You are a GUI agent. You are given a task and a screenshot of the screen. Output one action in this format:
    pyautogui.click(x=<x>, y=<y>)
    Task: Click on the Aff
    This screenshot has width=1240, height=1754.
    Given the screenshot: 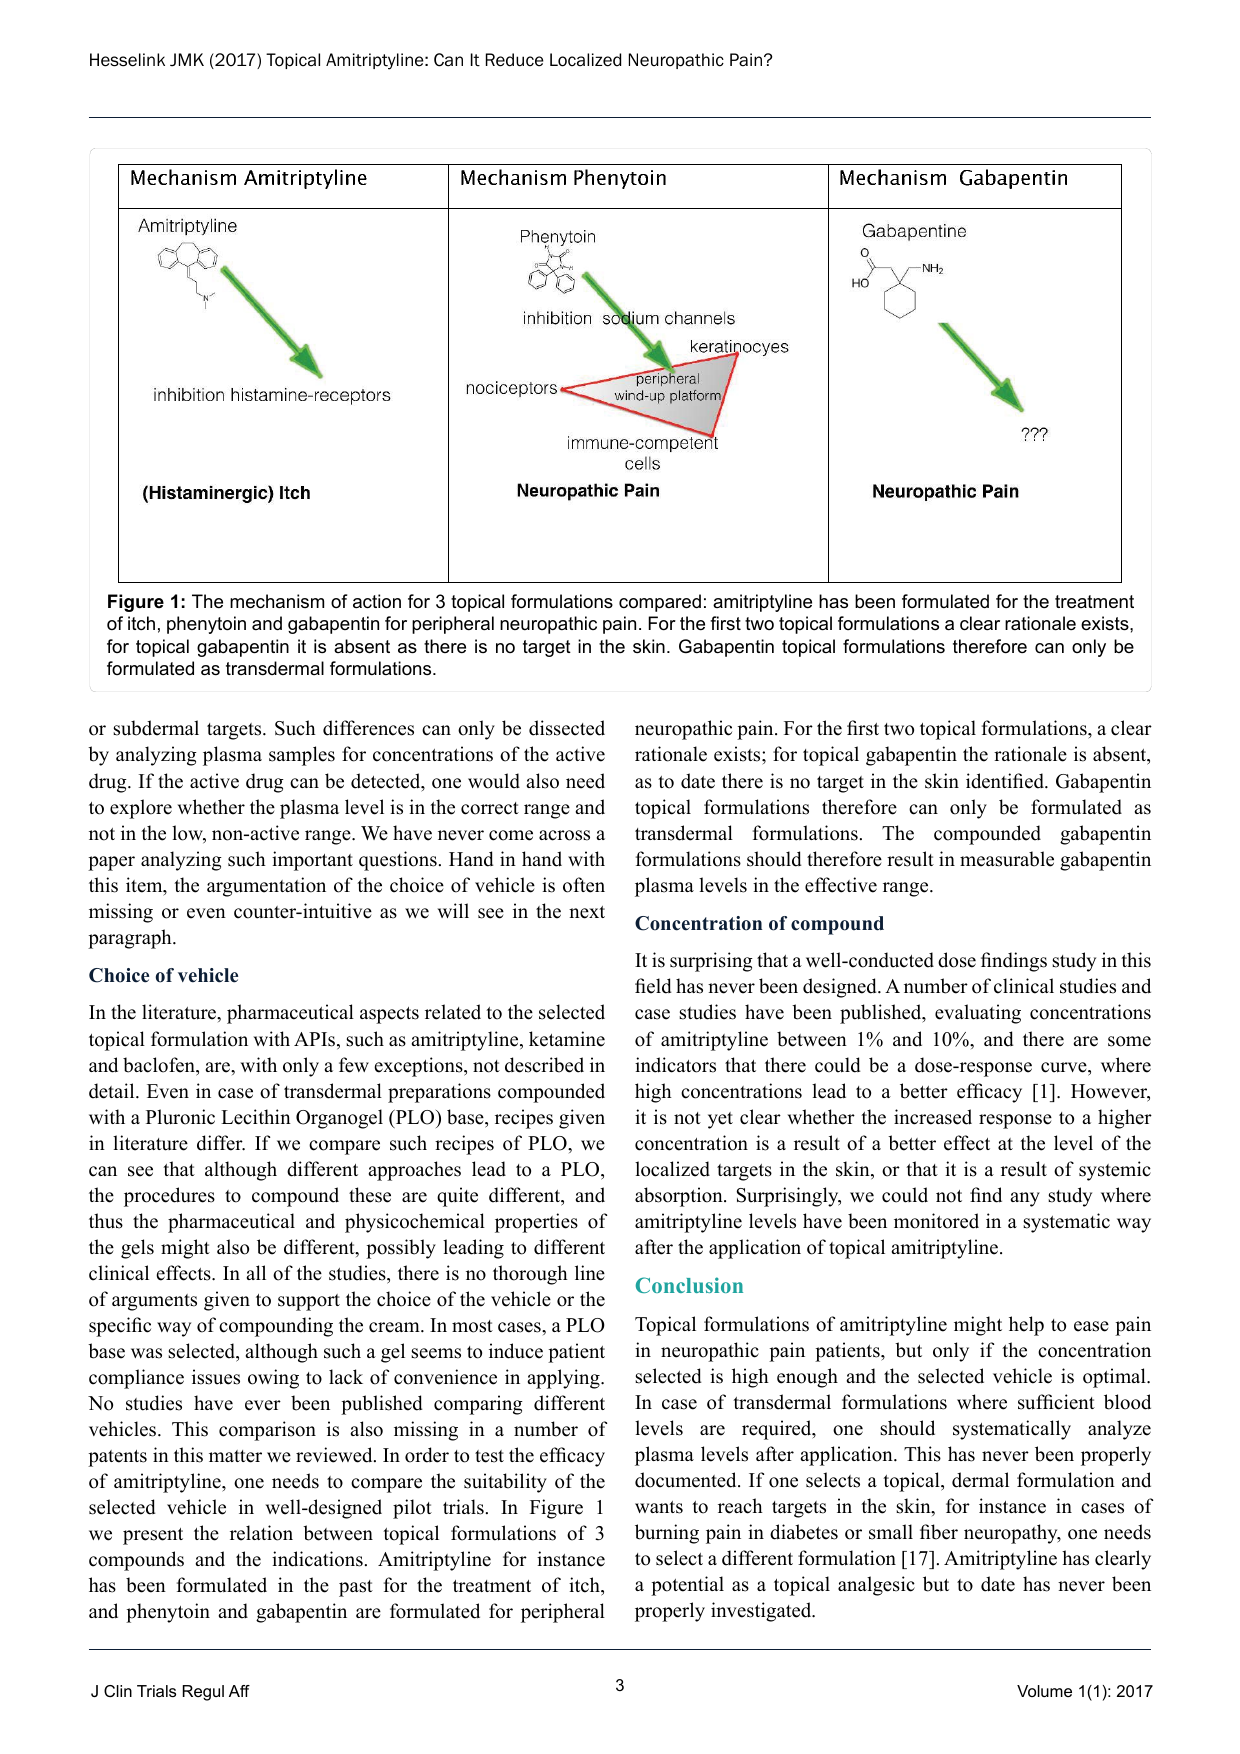 What is the action you would take?
    pyautogui.click(x=239, y=1691)
